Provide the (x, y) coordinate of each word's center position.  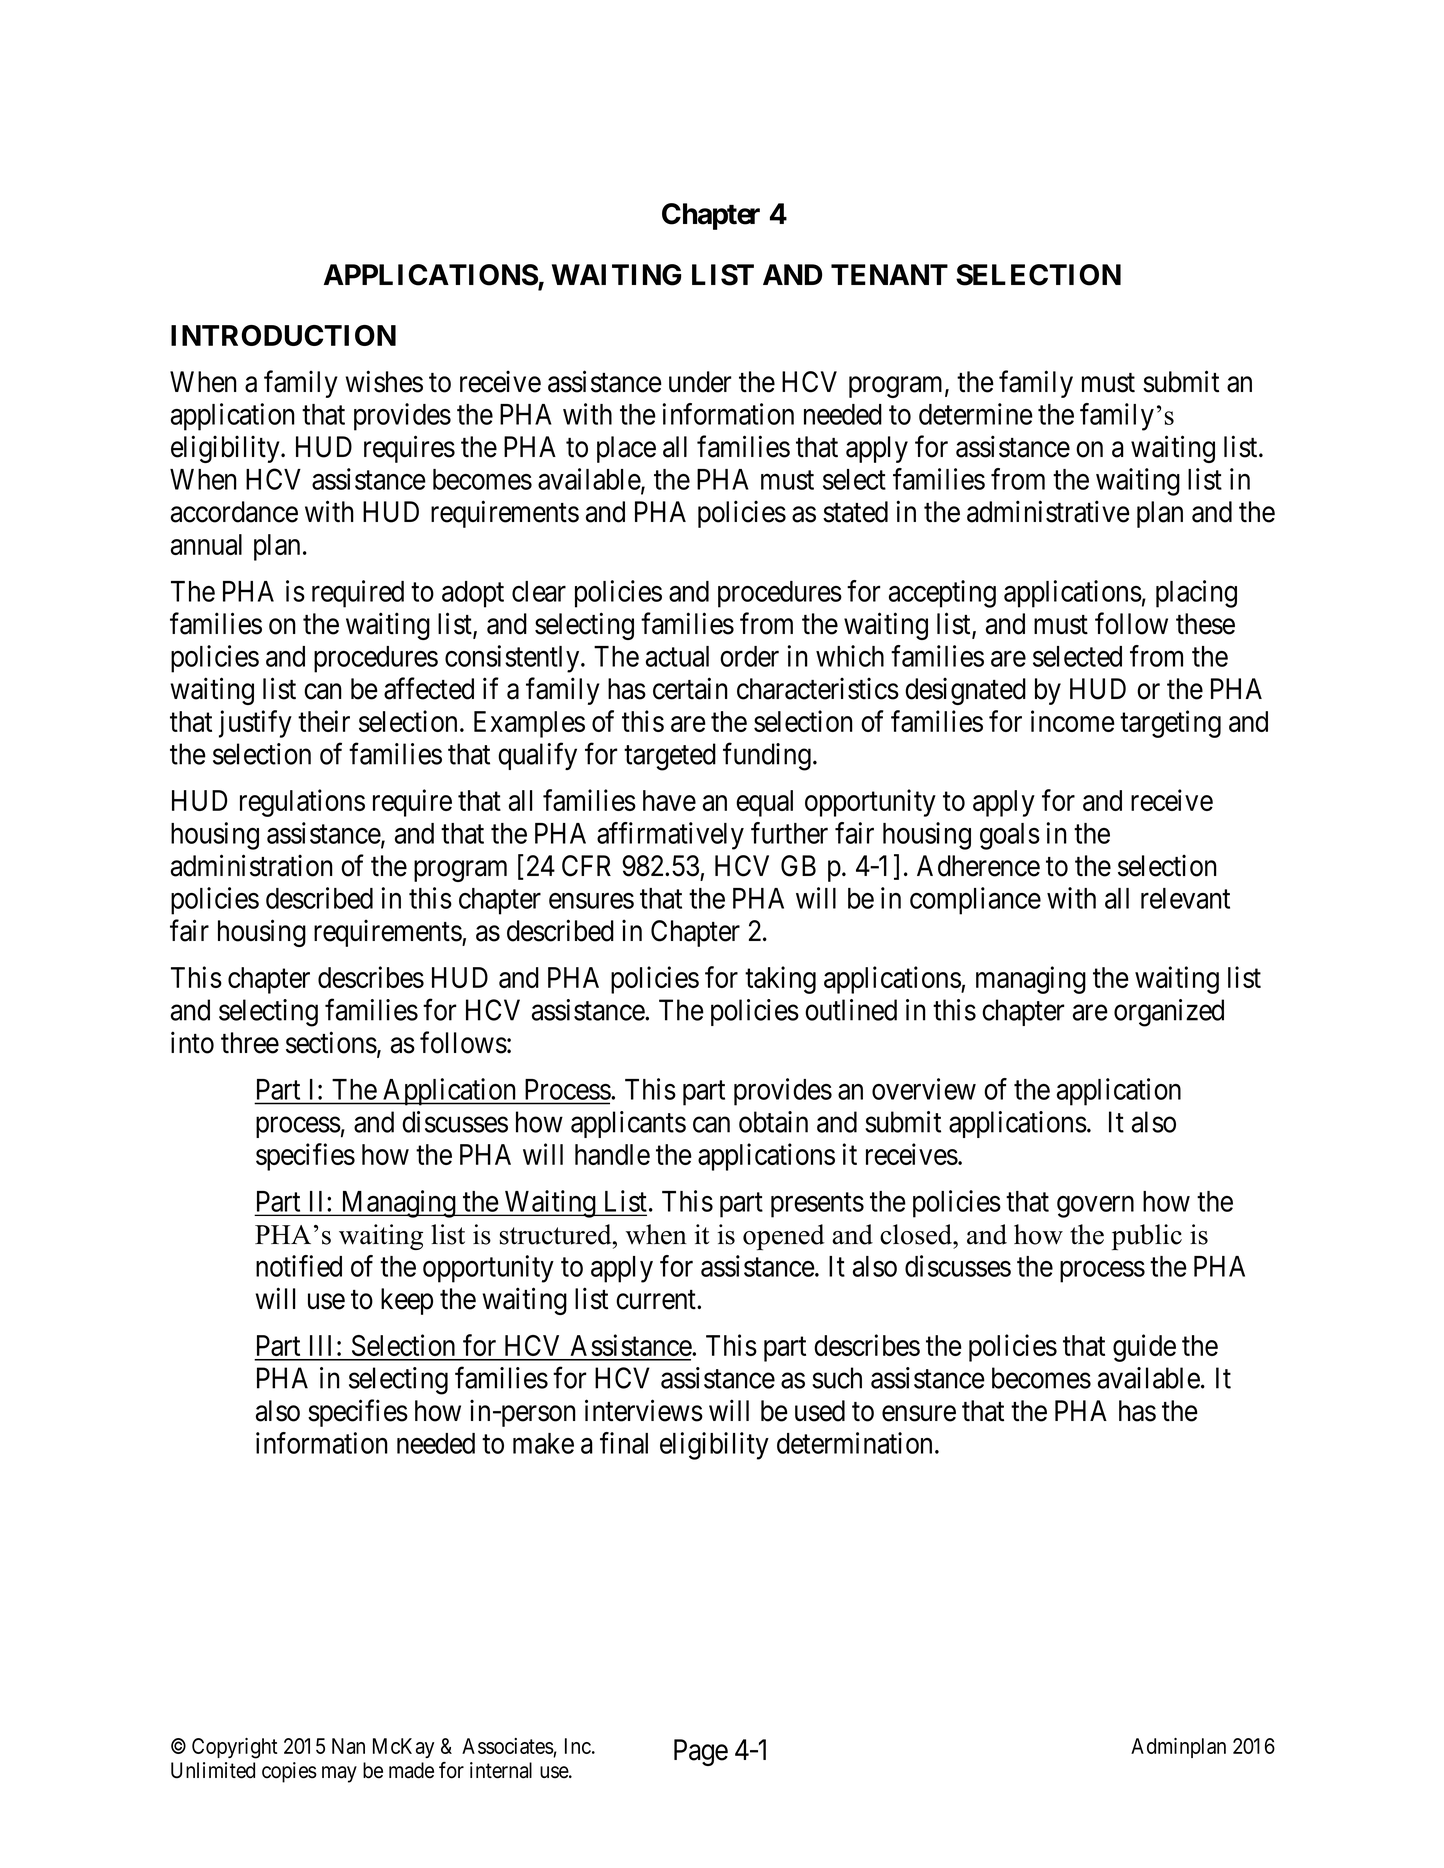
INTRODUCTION (283, 335)
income (1073, 721)
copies (289, 1772)
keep (407, 1301)
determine (976, 414)
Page (701, 1752)
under (700, 382)
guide (1144, 1348)
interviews (644, 1410)
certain (690, 688)
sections (331, 1042)
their (324, 721)
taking (780, 980)
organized (1169, 1013)
